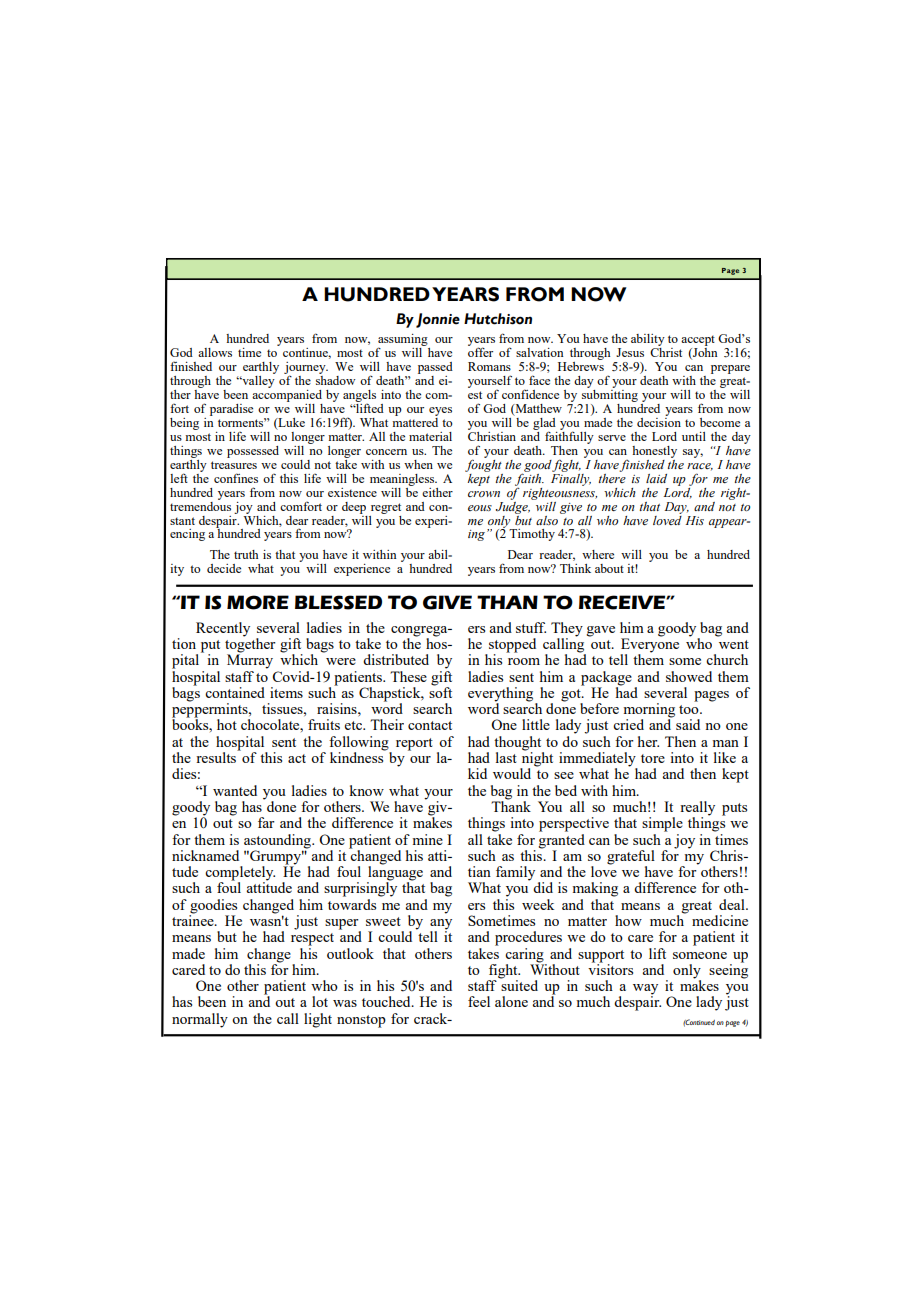 The image size is (924, 1308). Describe the element at coordinates (698, 340) in the page. I see `accept` at that location.
